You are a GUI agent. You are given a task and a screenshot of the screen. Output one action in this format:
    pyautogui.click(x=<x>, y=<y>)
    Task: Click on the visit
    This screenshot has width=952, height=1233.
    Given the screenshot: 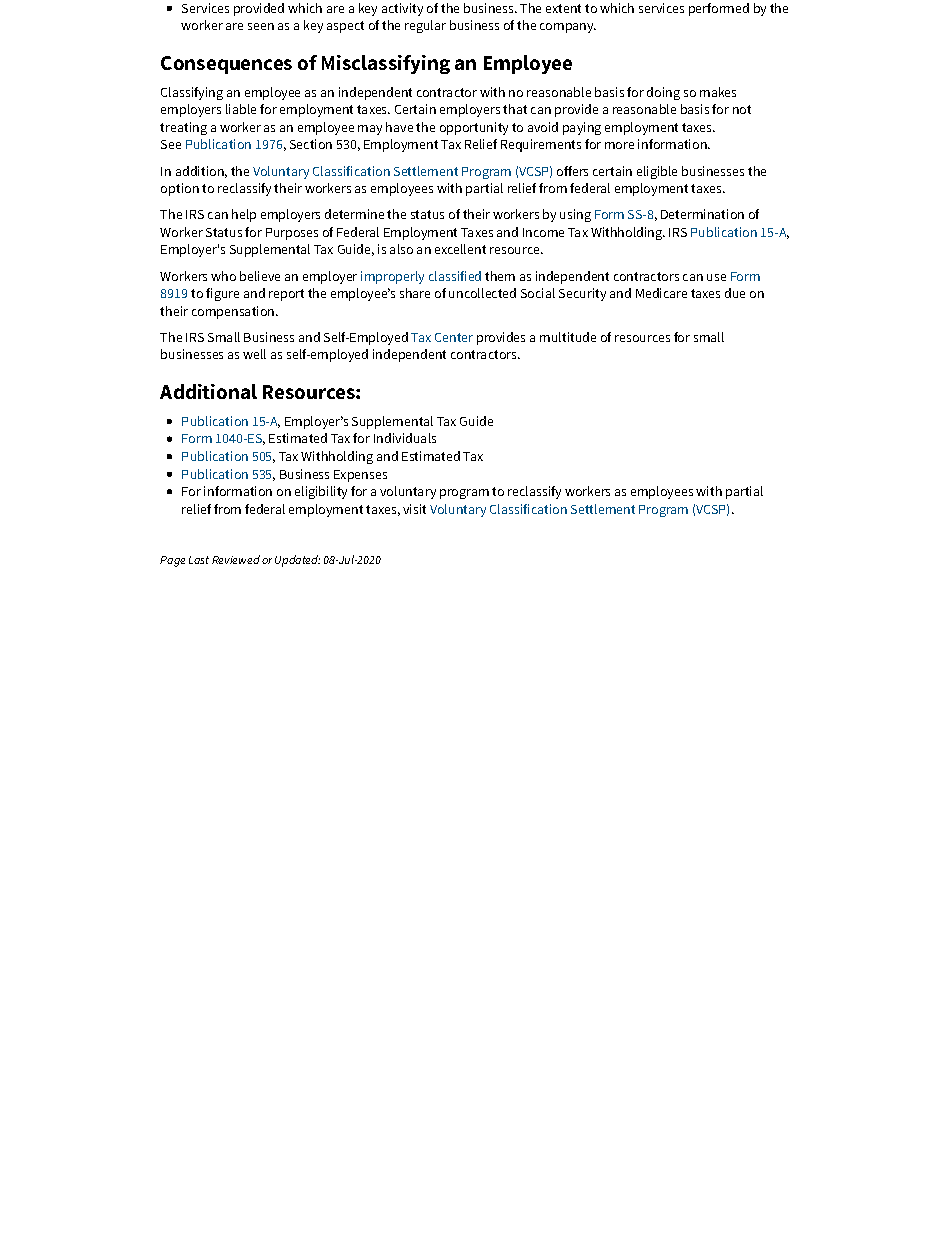 What is the action you would take?
    pyautogui.click(x=414, y=509)
